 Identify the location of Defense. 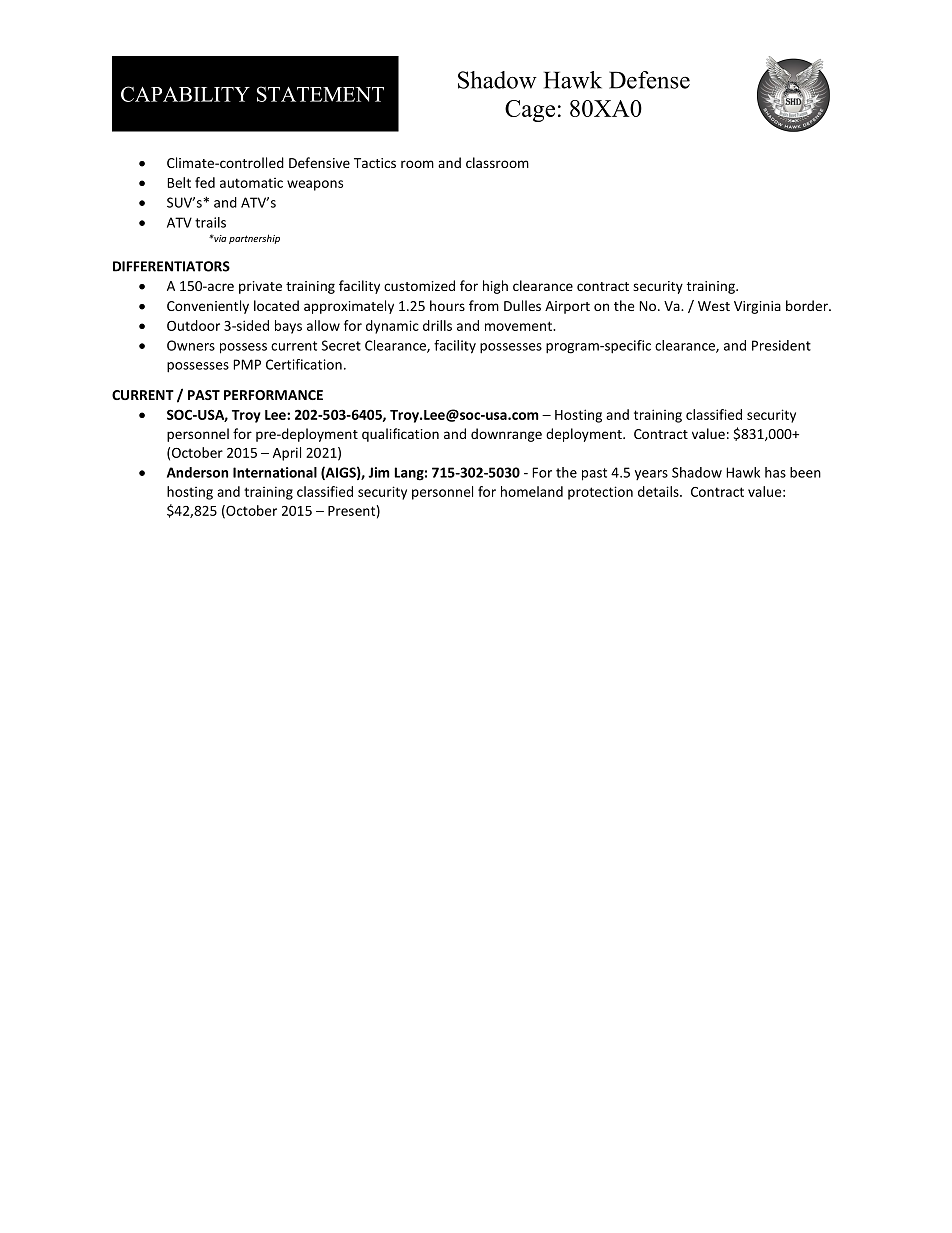
(649, 80).
